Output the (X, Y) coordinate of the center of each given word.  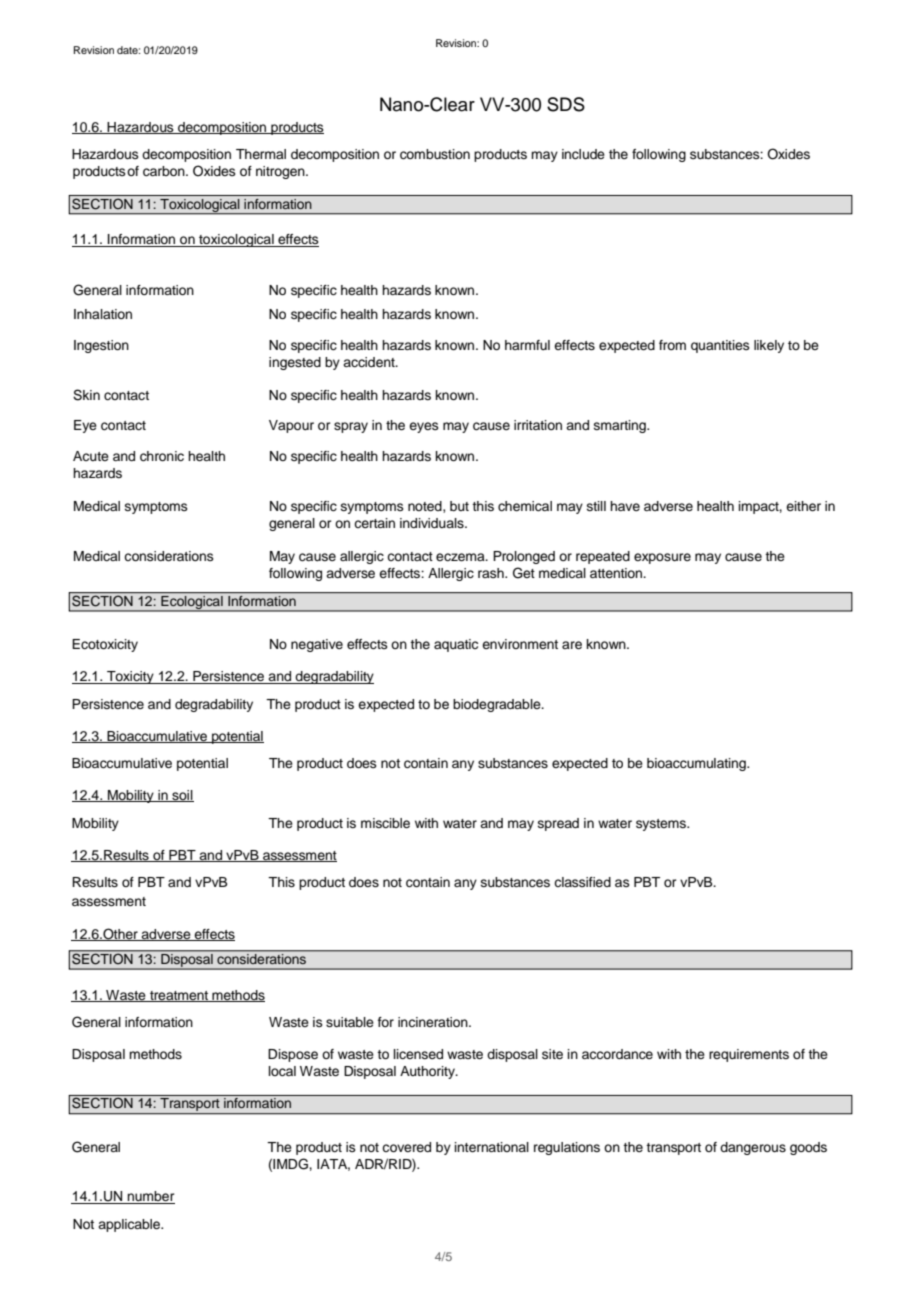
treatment (179, 996)
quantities (720, 346)
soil (182, 796)
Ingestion (101, 346)
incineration (434, 1022)
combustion (435, 154)
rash (492, 573)
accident (370, 362)
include (583, 154)
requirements (749, 1055)
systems (662, 825)
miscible (385, 823)
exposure (662, 558)
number (150, 1197)
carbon (165, 171)
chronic (162, 456)
